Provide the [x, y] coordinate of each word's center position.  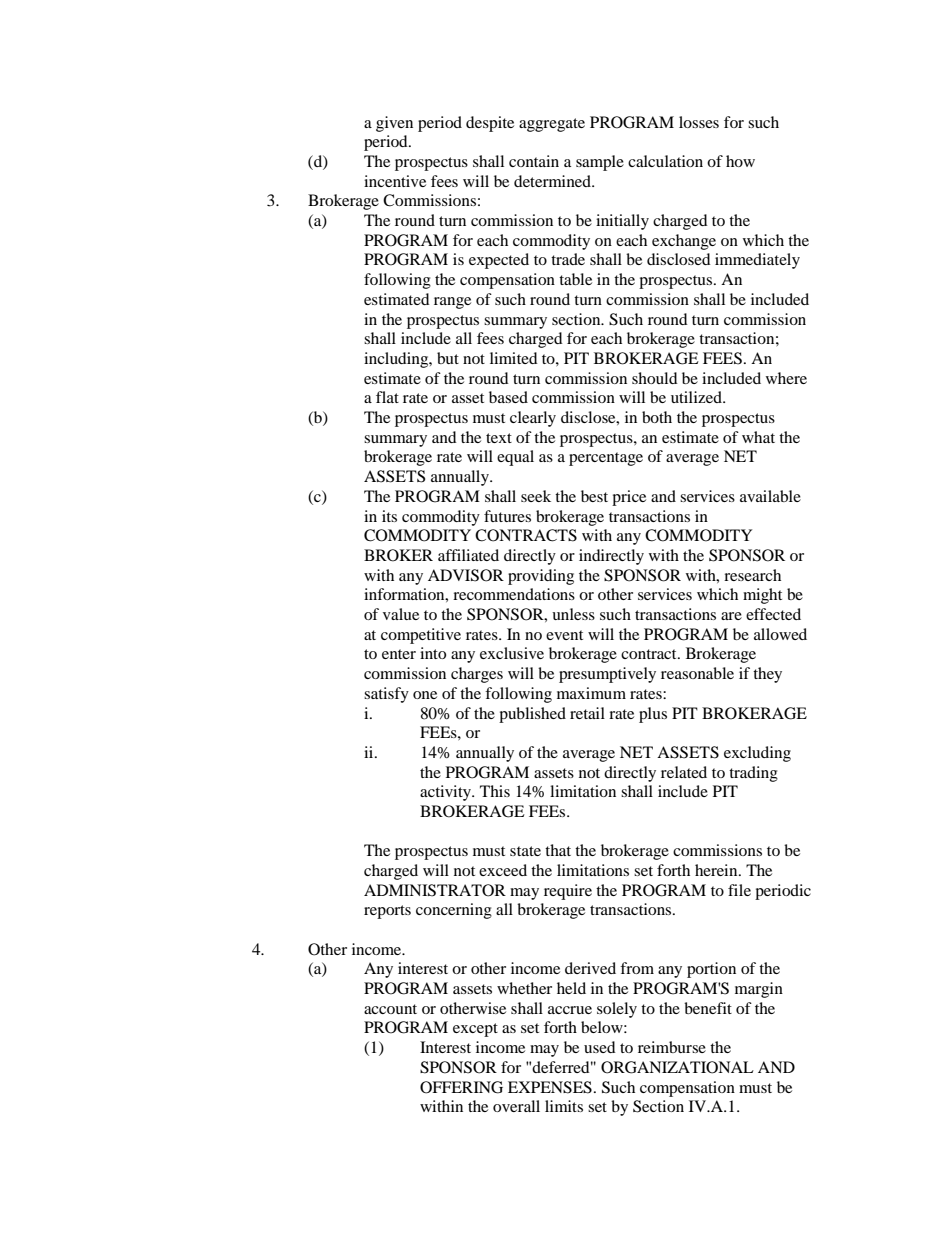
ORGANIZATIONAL [677, 1067]
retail [587, 713]
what [758, 437]
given [394, 124]
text [499, 438]
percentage [606, 459]
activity [447, 793]
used [600, 1047]
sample [600, 163]
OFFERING [461, 1087]
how [740, 161]
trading [753, 774]
